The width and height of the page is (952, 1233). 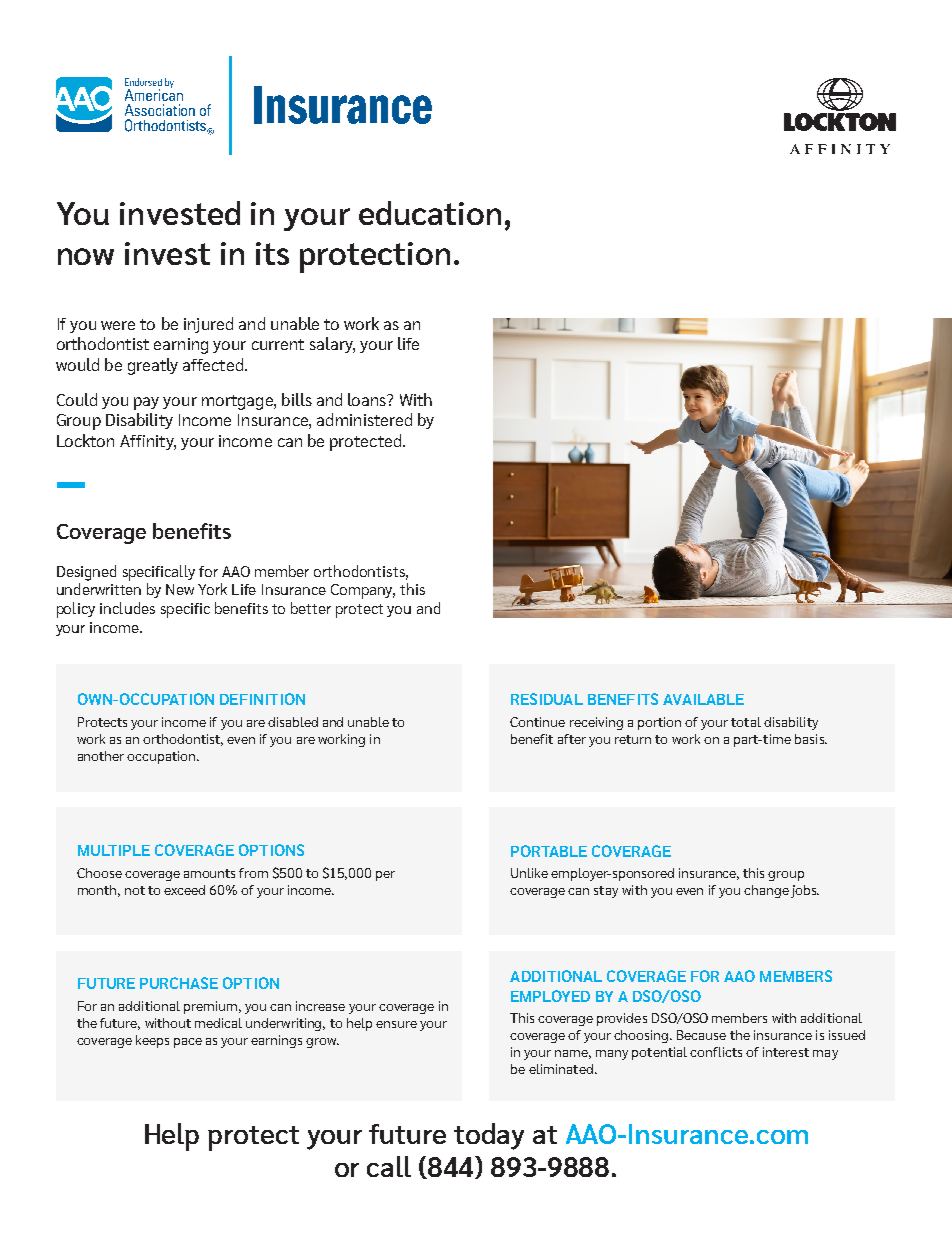 What do you see at coordinates (114, 850) in the page?
I see `MULTIPLE` at bounding box center [114, 850].
